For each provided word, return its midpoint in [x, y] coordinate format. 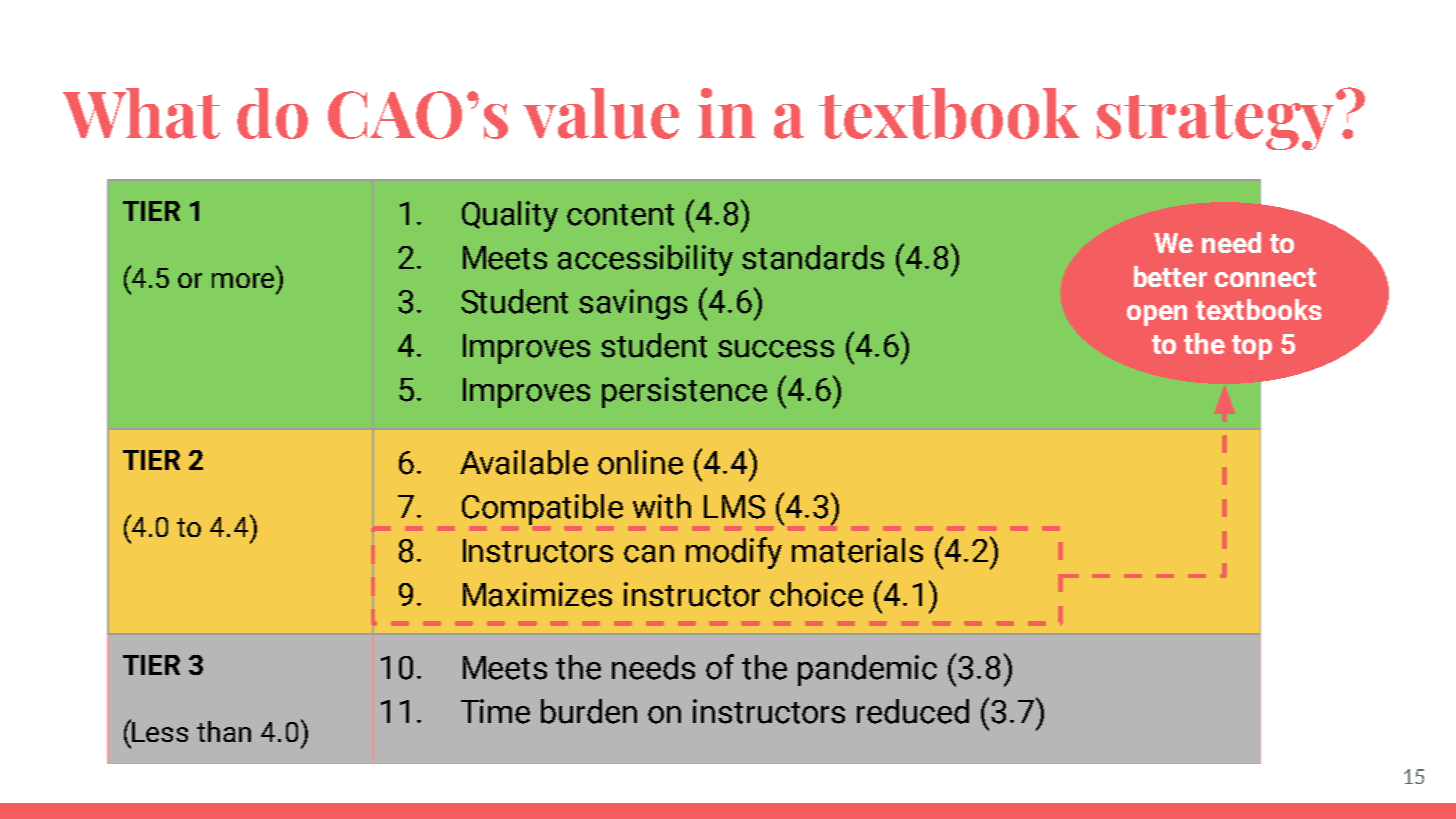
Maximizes [537, 594]
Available [524, 462]
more [243, 280]
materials [857, 550]
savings [633, 304]
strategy [1215, 122]
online [640, 462]
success [776, 349]
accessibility [645, 260]
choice [816, 594]
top [1252, 347]
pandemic [867, 670]
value [601, 113]
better [1170, 276]
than [224, 731]
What [141, 113]
